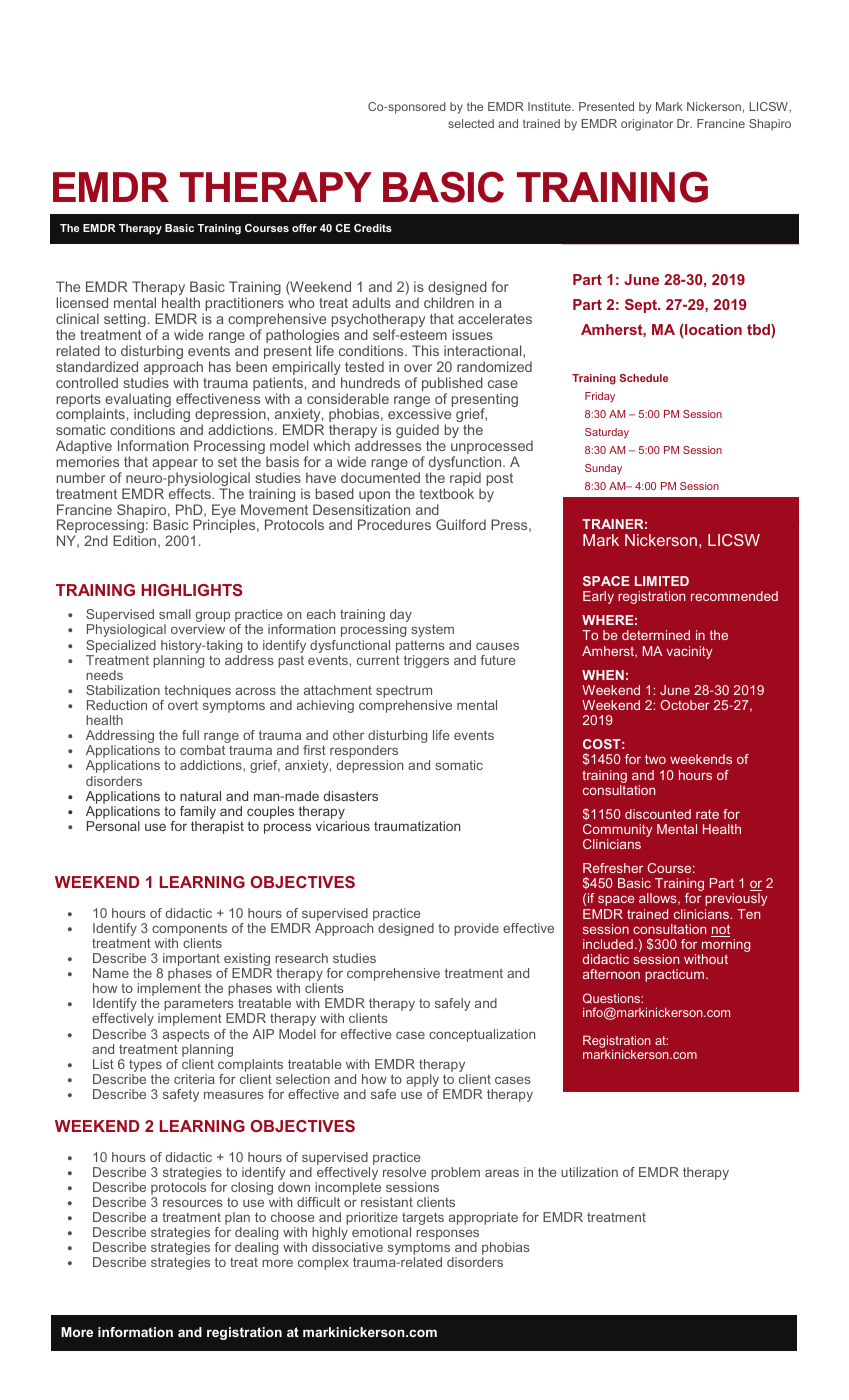 Image resolution: width=849 pixels, height=1400 pixels. I want to click on originator, so click(647, 125).
